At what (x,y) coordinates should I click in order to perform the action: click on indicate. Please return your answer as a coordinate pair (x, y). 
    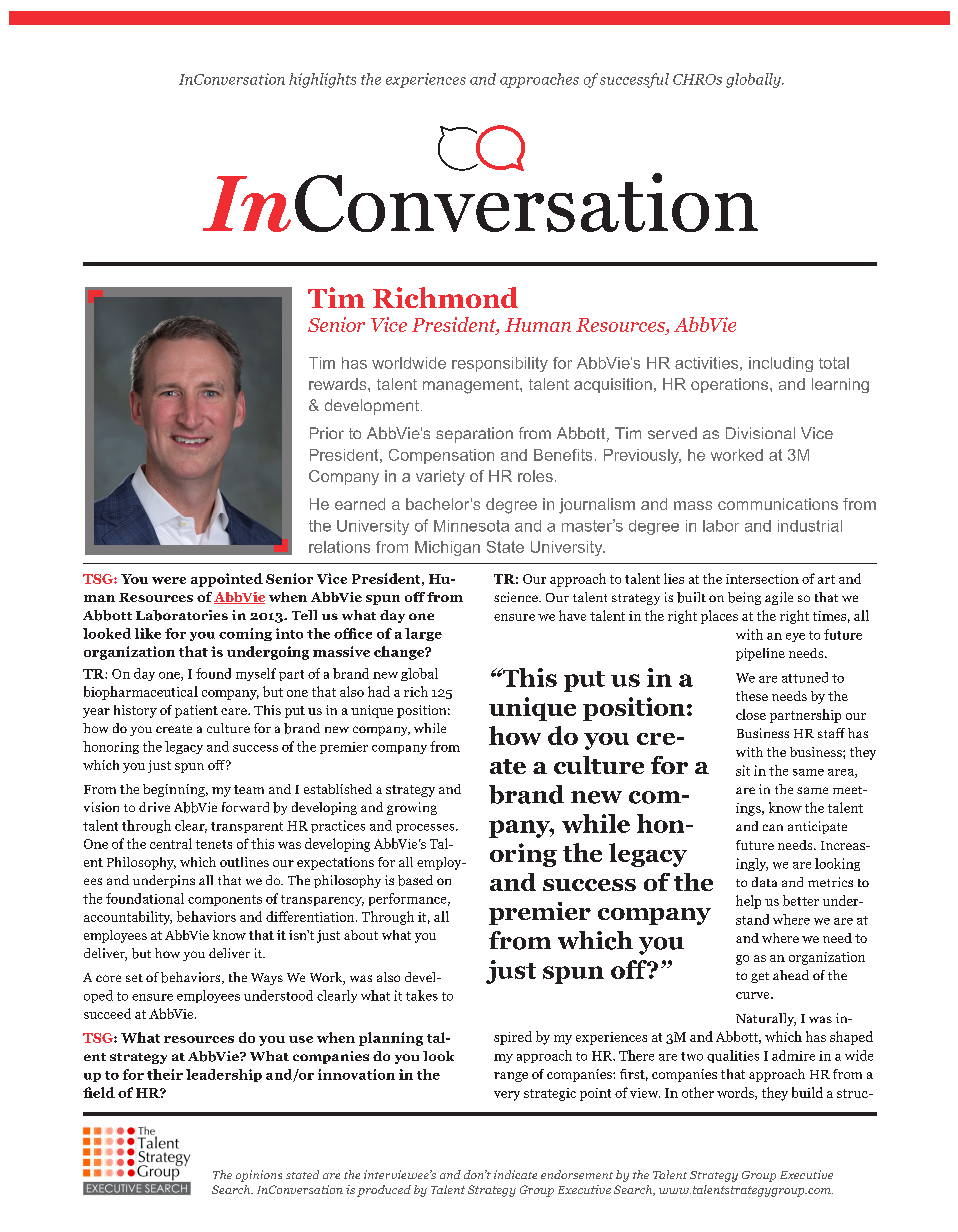
    Looking at the image, I should click on (515, 1174).
